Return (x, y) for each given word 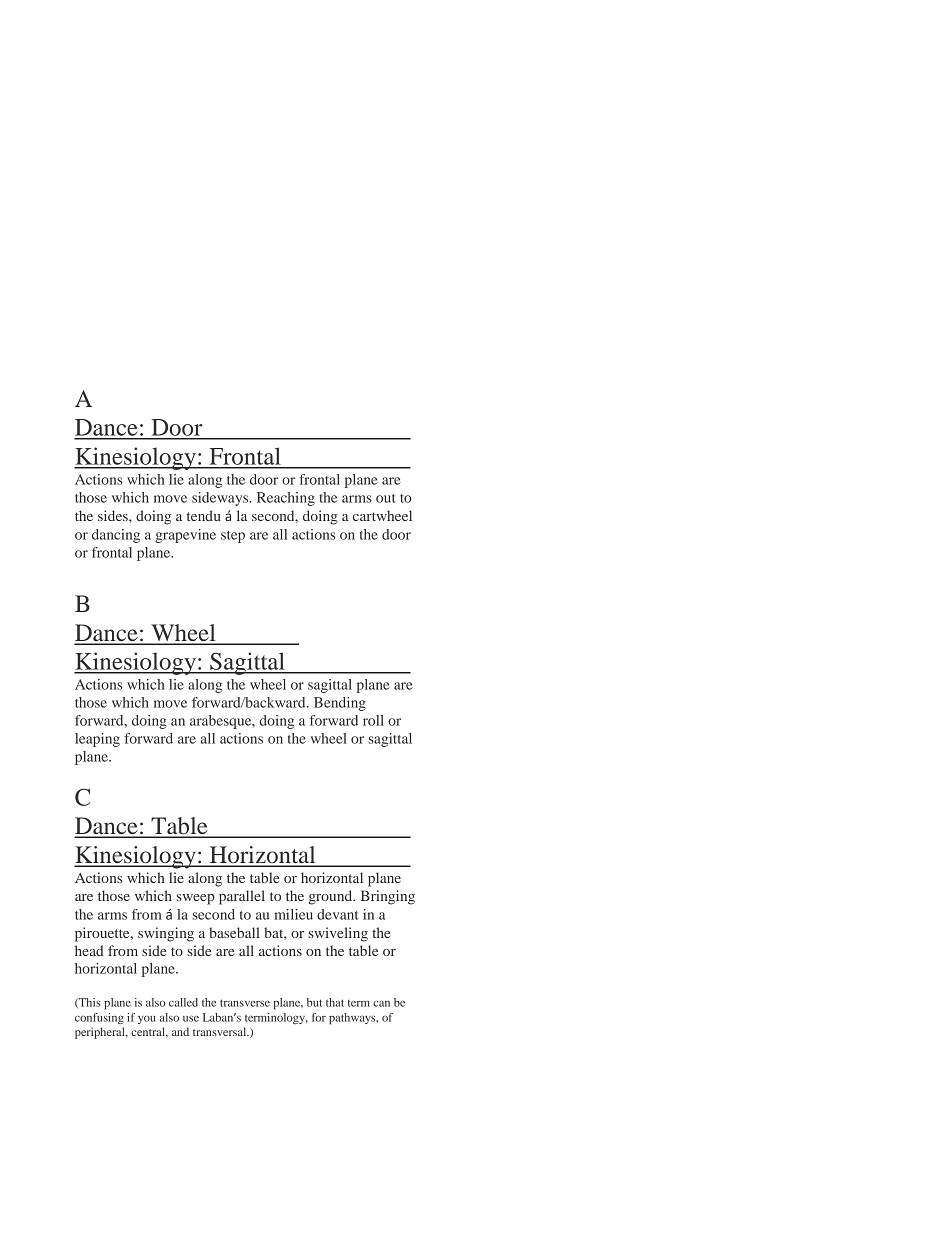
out (386, 498)
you (147, 1020)
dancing (116, 536)
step (233, 537)
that (335, 1002)
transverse (245, 1003)
